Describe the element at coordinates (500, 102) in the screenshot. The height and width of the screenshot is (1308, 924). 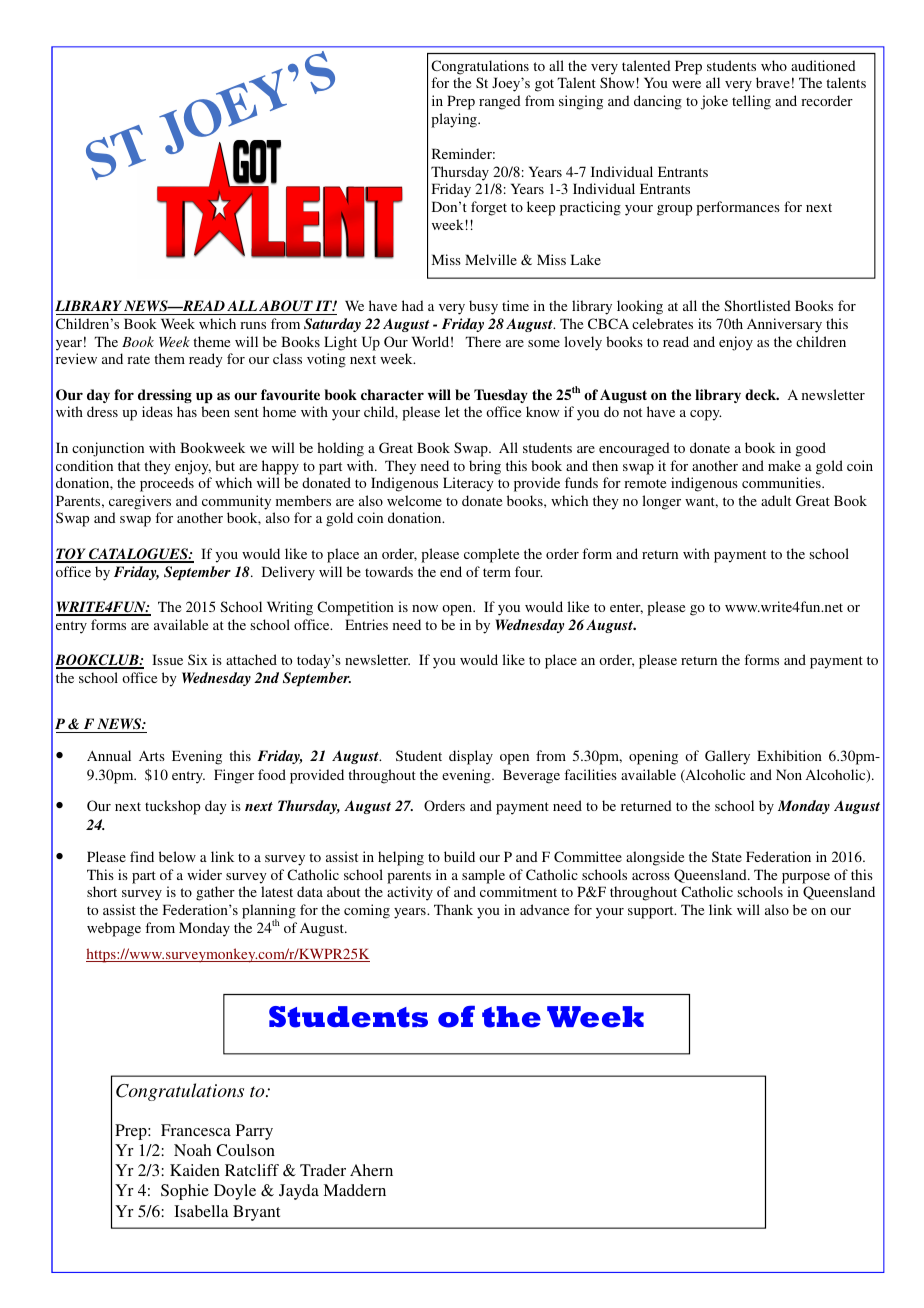
I see `ranged` at that location.
